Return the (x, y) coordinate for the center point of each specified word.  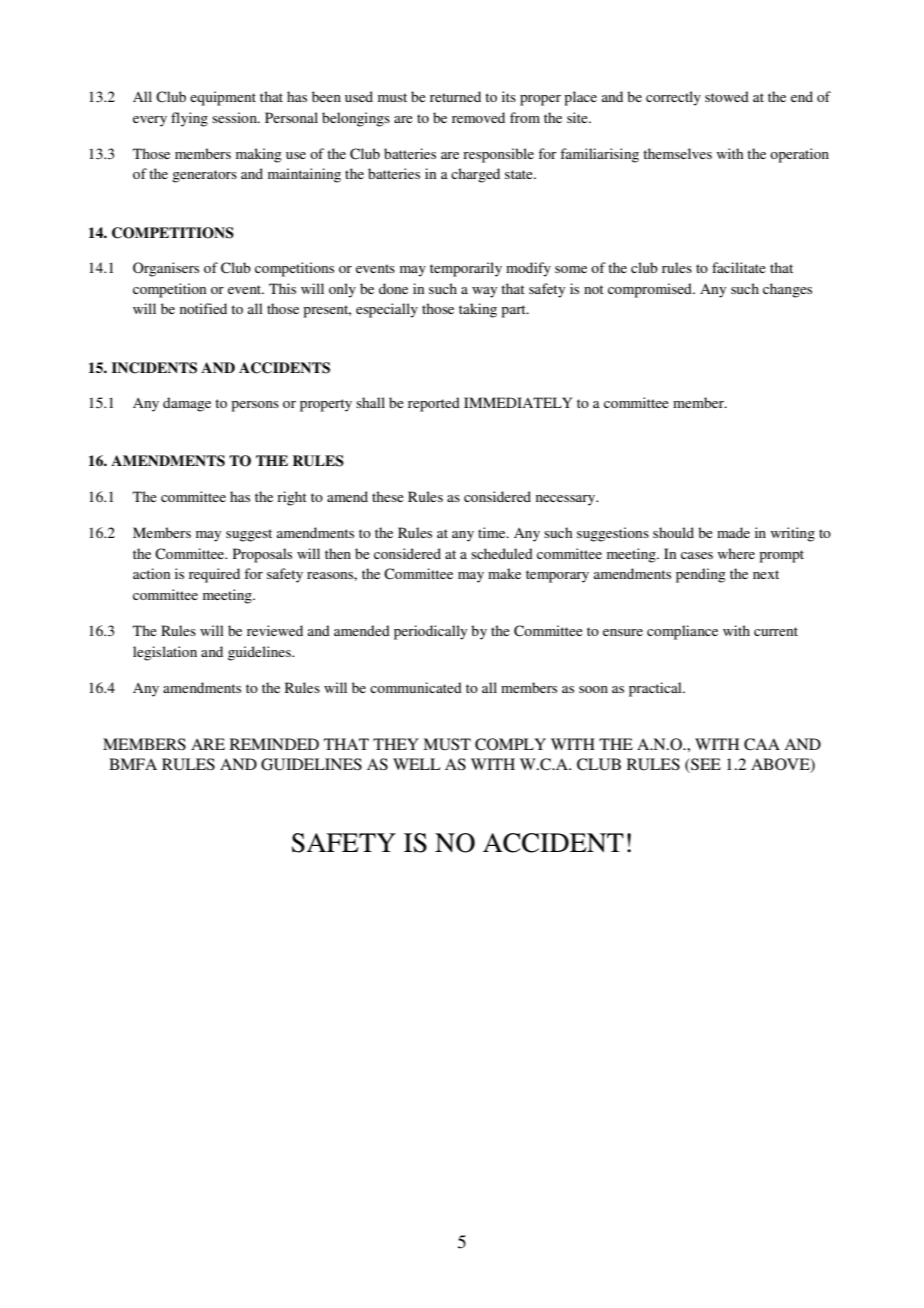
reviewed (275, 630)
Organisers (166, 269)
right (292, 498)
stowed (727, 96)
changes (787, 290)
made (733, 532)
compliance (682, 632)
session (235, 117)
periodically (430, 632)
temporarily (466, 269)
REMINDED (274, 744)
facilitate (739, 267)
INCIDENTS (154, 368)
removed (478, 117)
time (493, 532)
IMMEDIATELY (518, 402)
